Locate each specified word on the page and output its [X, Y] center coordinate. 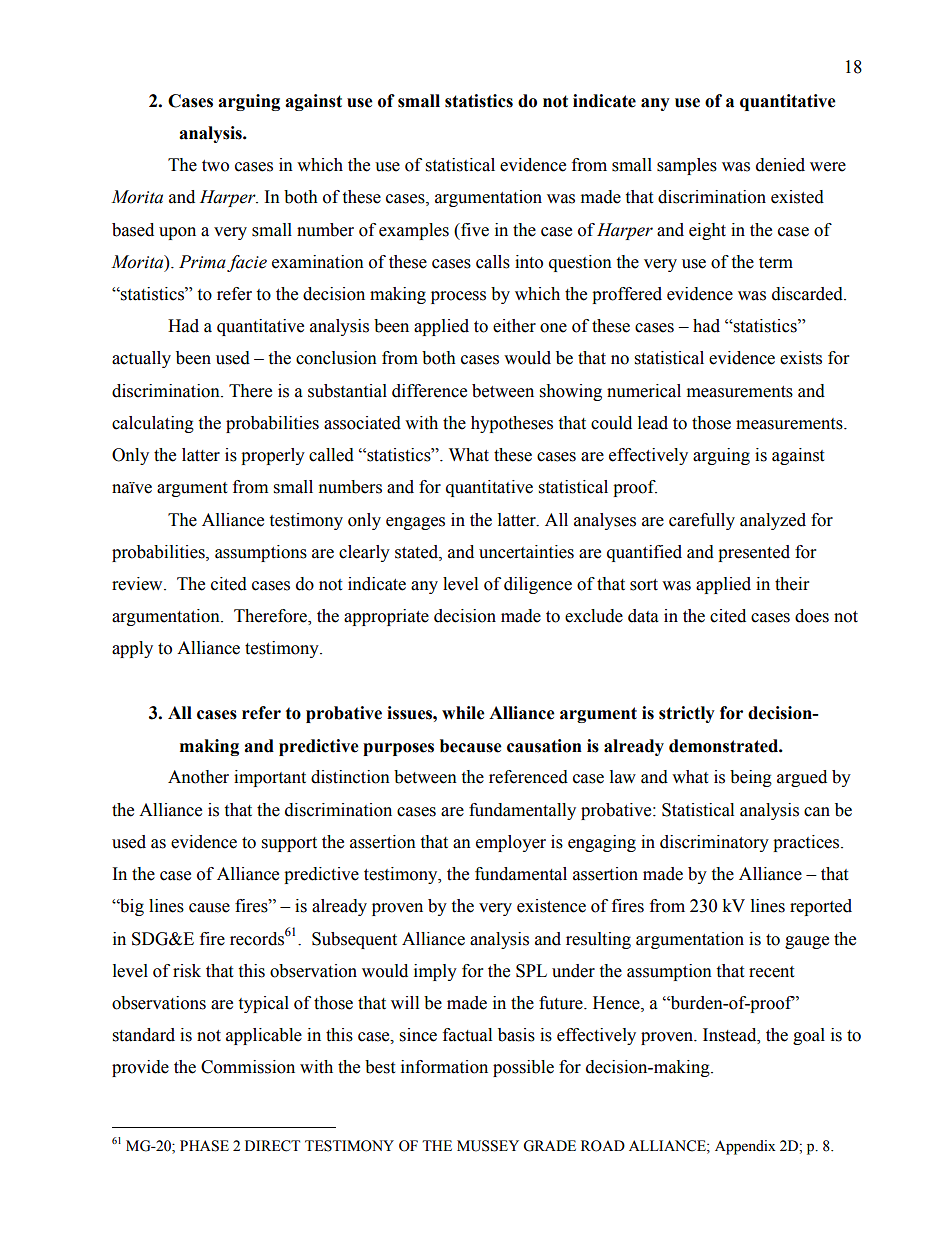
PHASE [204, 1146]
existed [797, 197]
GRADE [549, 1146]
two [215, 166]
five [474, 230]
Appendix [745, 1147]
